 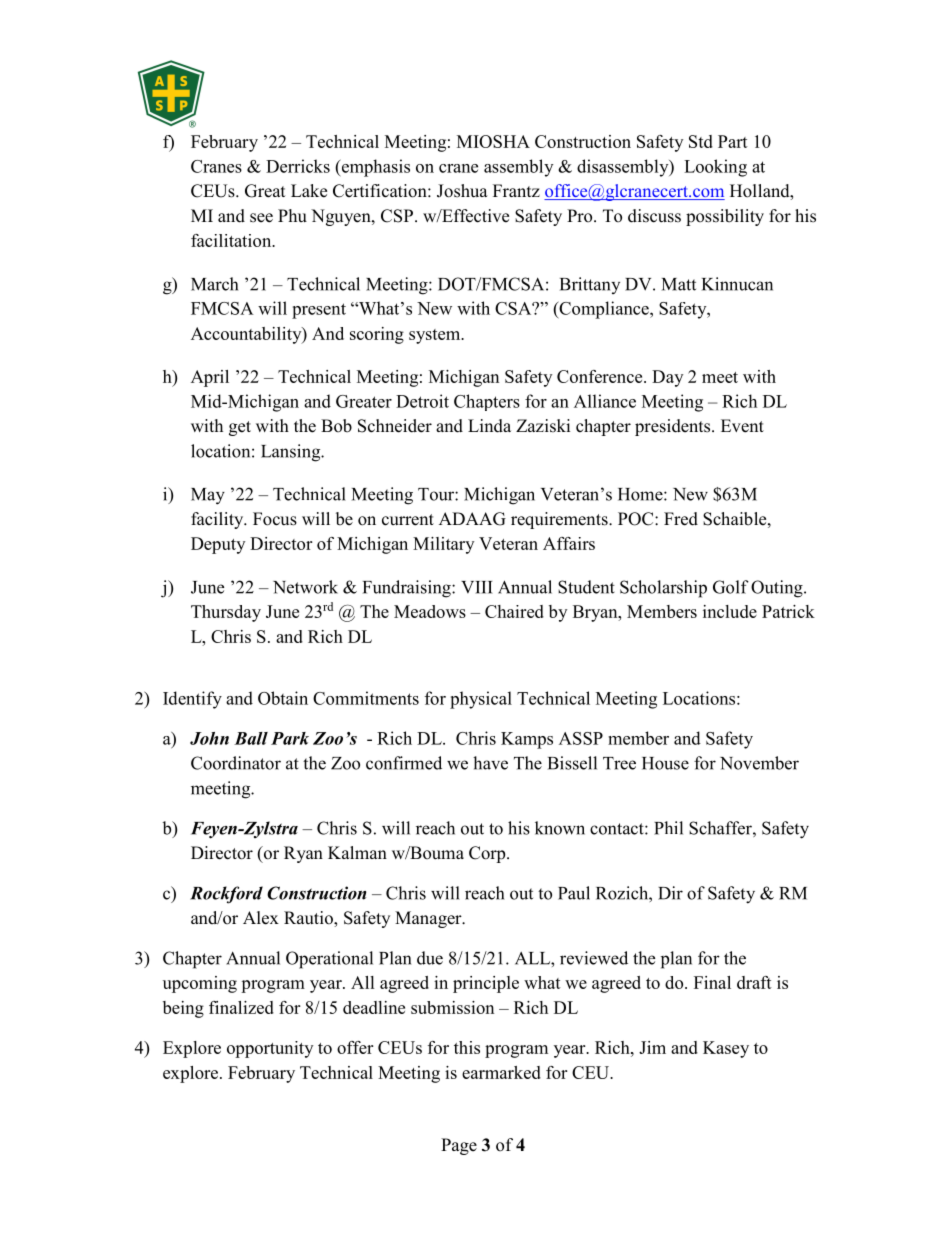 What do you see at coordinates (462, 191) in the image?
I see `Joshua` at bounding box center [462, 191].
